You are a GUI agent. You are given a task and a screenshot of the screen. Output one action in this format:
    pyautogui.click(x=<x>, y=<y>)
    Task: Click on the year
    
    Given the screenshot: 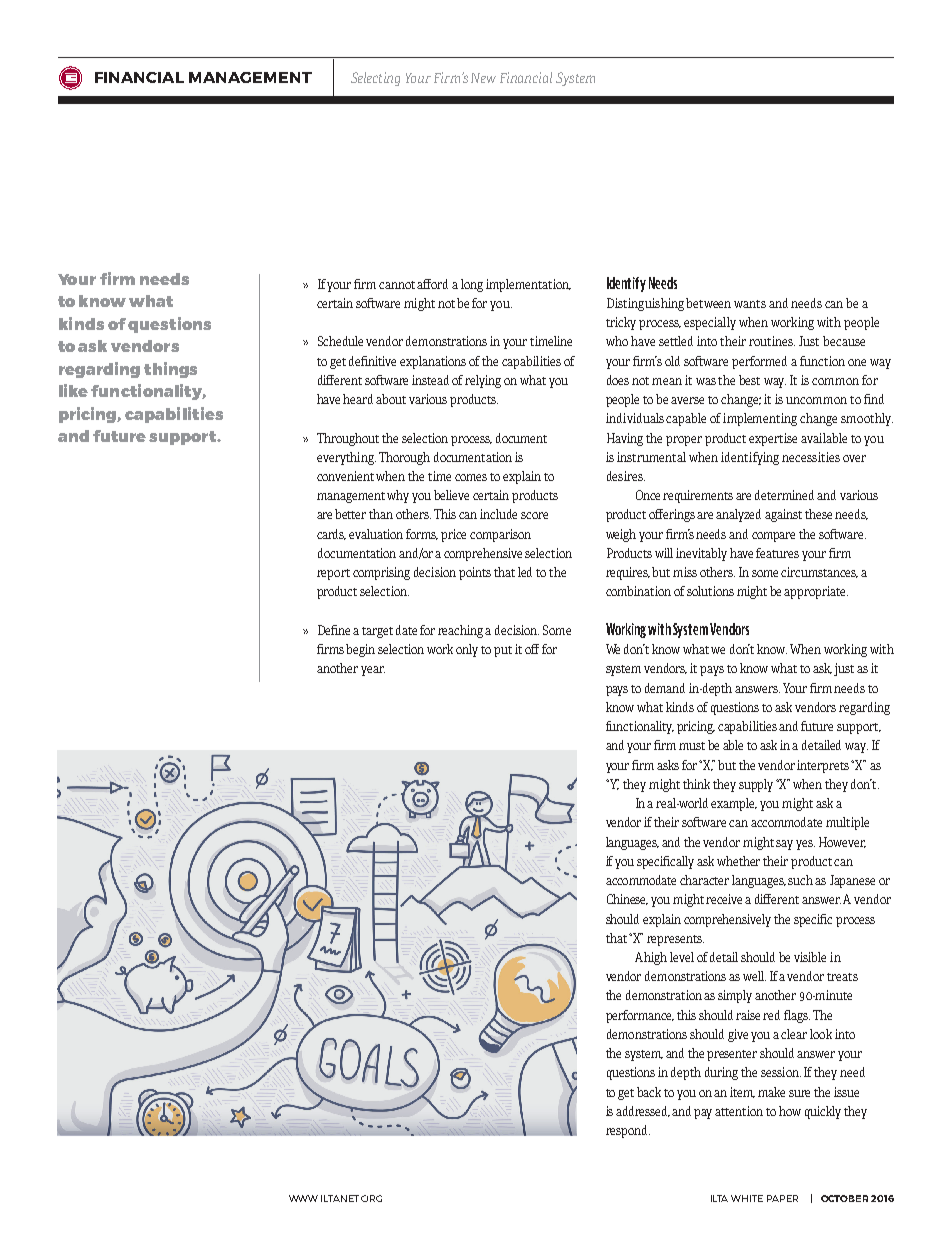 What is the action you would take?
    pyautogui.click(x=373, y=671)
